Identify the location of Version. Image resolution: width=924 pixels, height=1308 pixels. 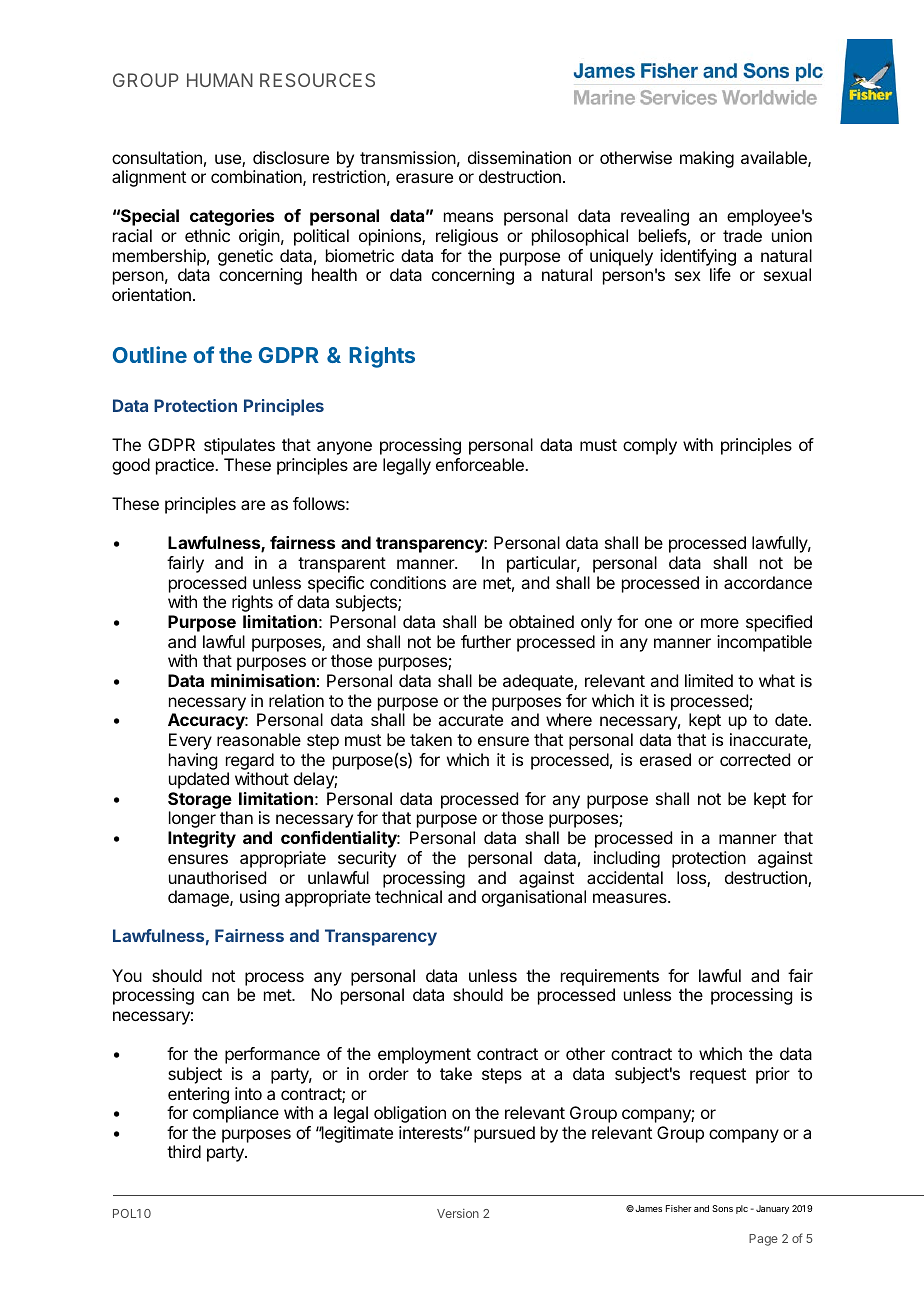
(458, 1213).
